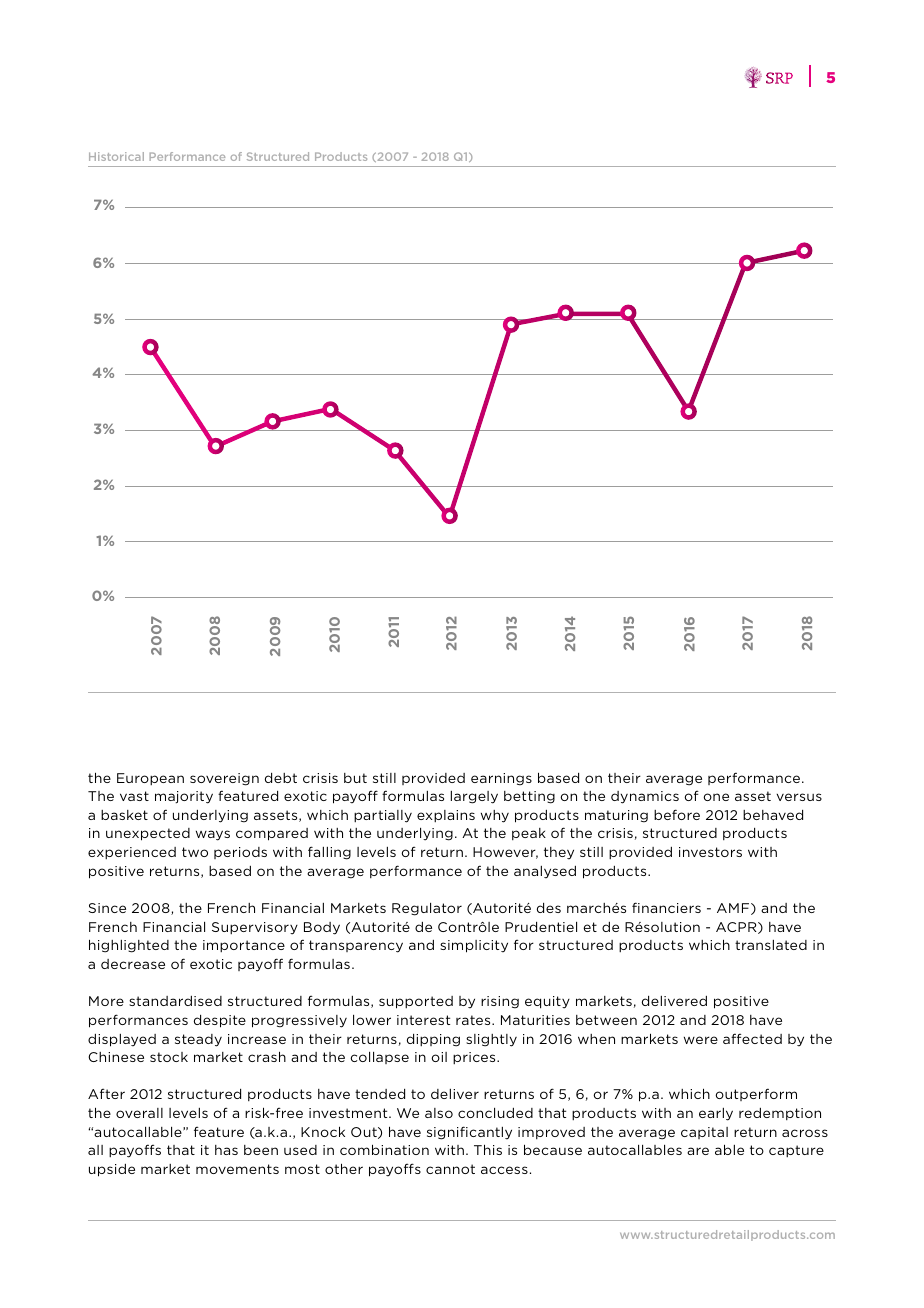 The height and width of the screenshot is (1308, 924). I want to click on sovereign, so click(224, 779).
